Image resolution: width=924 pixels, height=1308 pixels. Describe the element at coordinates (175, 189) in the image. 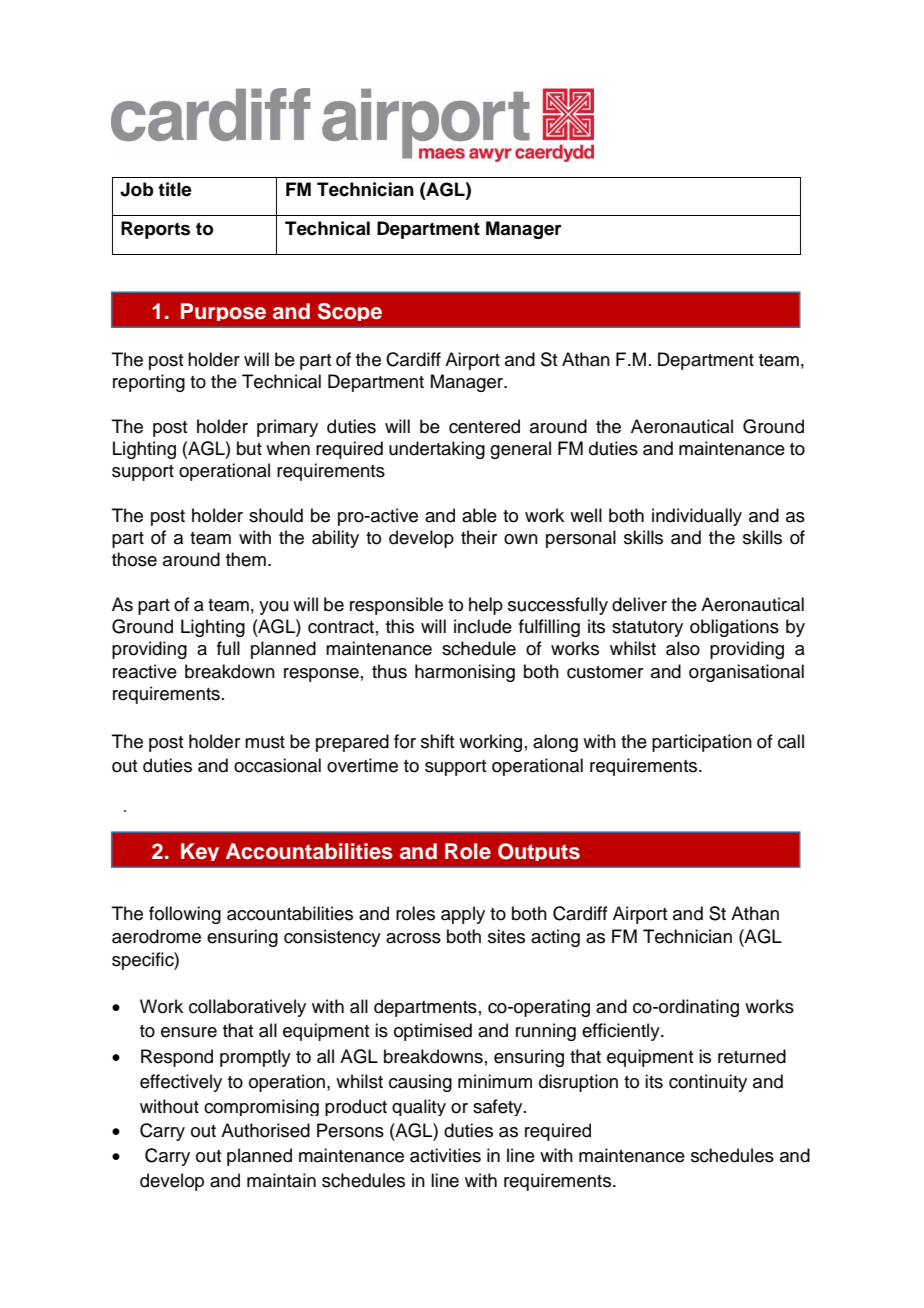

I see `title` at that location.
